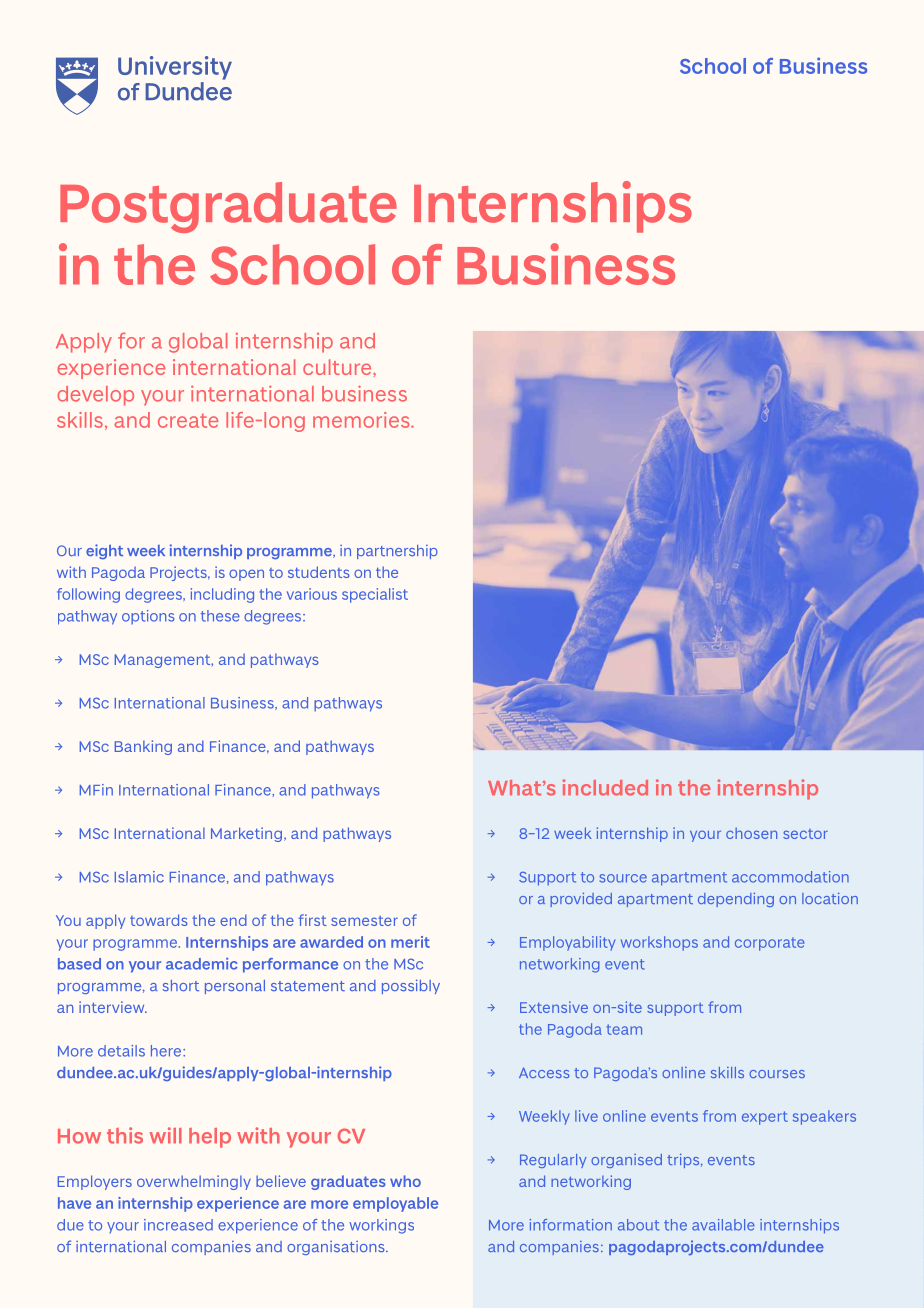  I want to click on here, so click(167, 1051).
